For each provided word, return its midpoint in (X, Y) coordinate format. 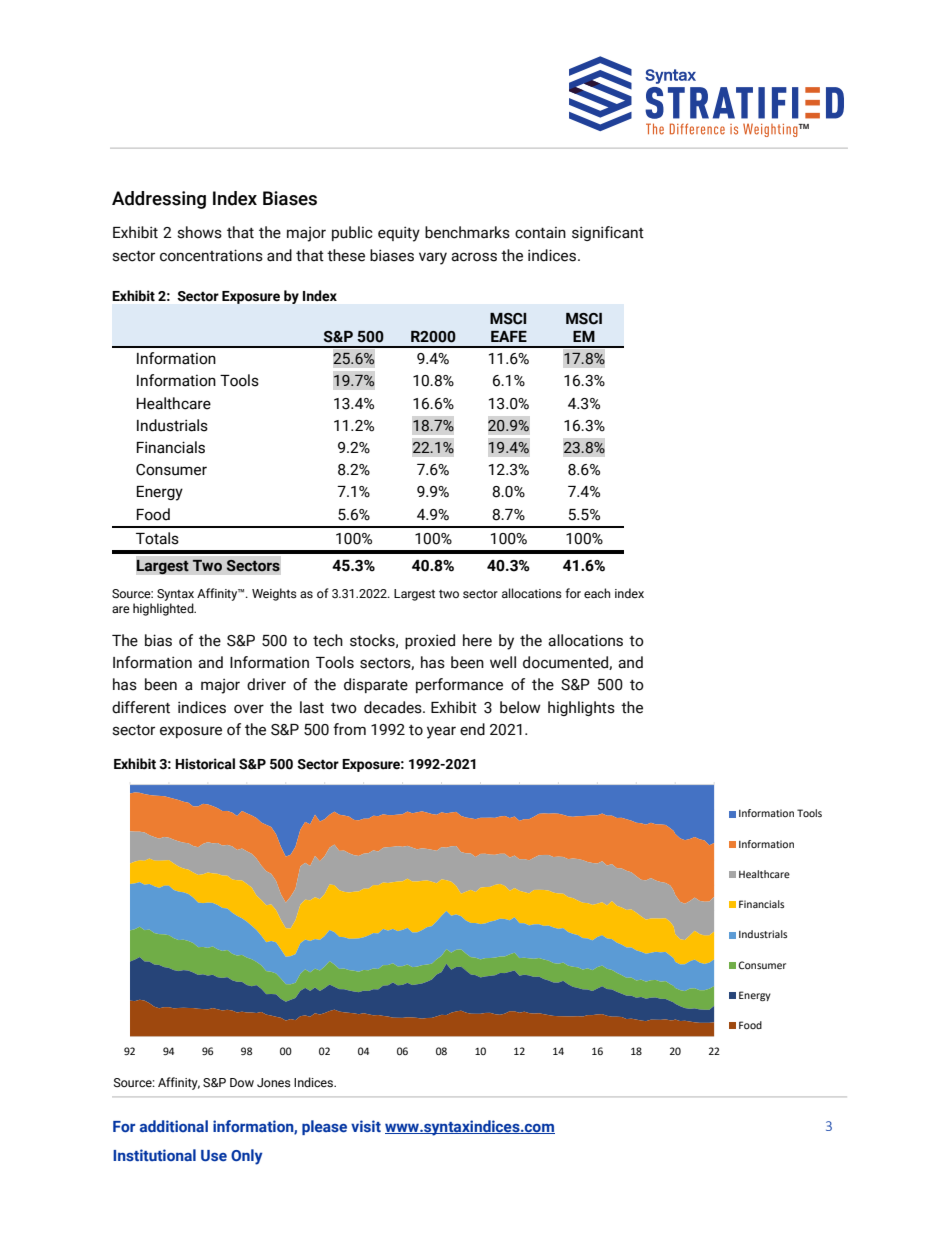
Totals (157, 538)
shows (199, 232)
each (597, 593)
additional (174, 1126)
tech (328, 640)
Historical (205, 764)
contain (540, 233)
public (352, 233)
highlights (581, 708)
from (349, 729)
